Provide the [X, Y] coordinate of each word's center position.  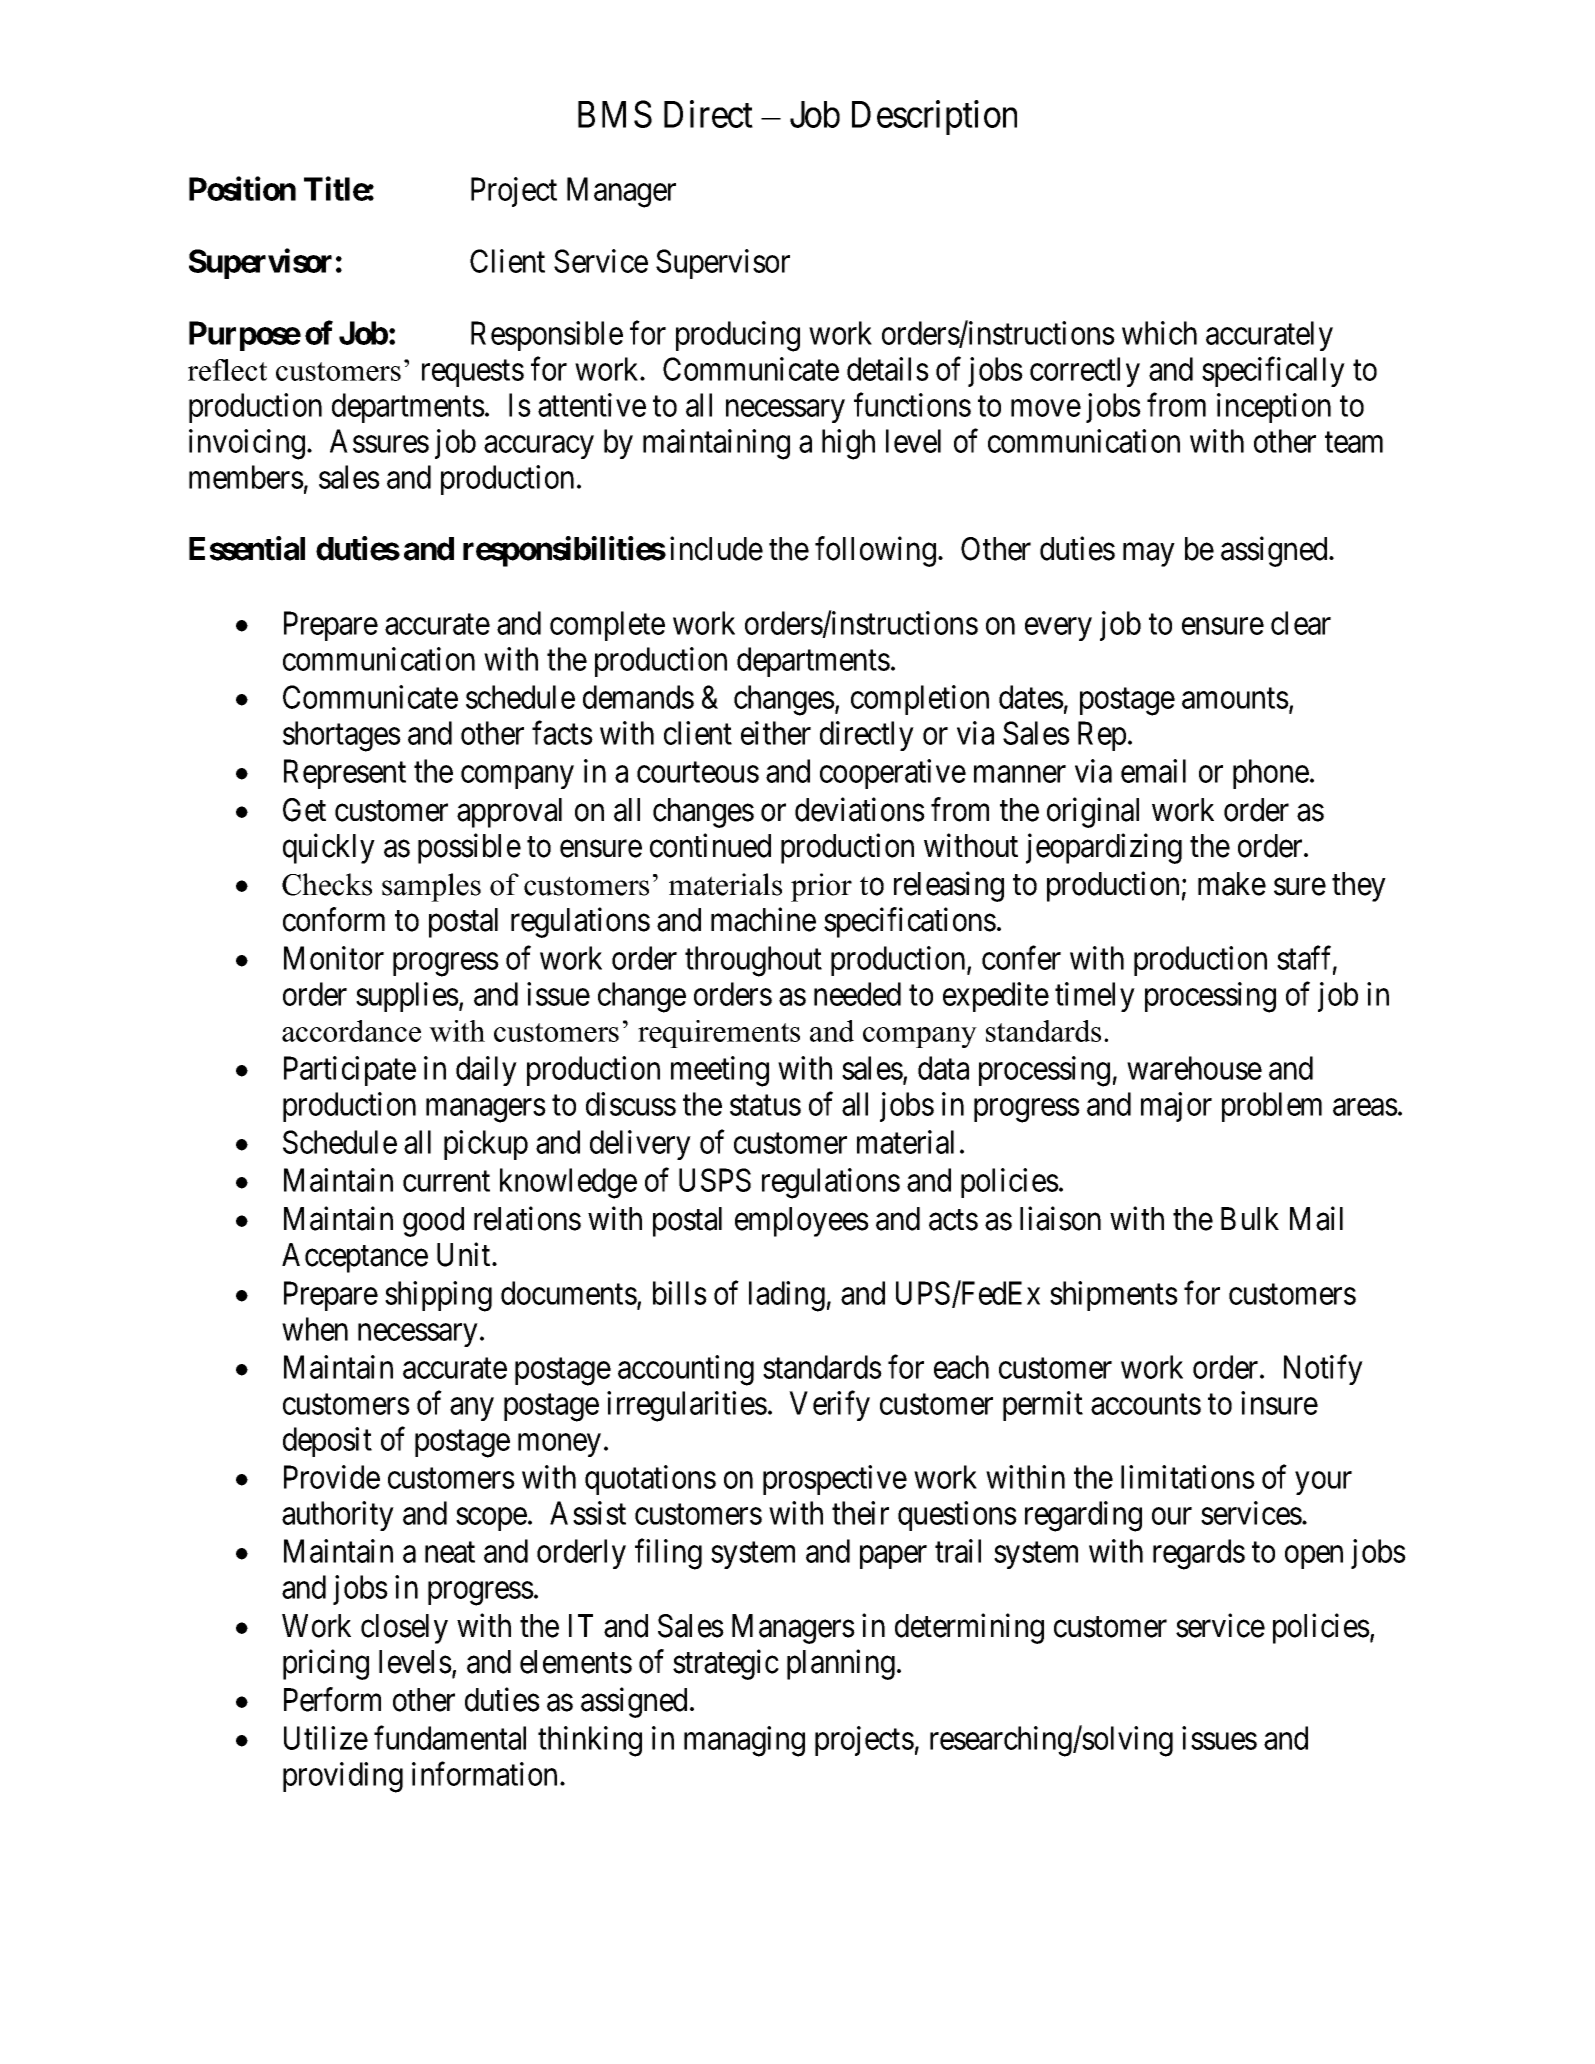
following [875, 552]
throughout [753, 961]
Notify [1323, 1370]
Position [242, 189]
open [1314, 1557]
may [1148, 555]
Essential [247, 548]
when [315, 1329]
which [1159, 333]
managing [744, 1741]
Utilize [326, 1738]
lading [787, 1296]
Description [934, 117]
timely [1095, 997]
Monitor [334, 958]
